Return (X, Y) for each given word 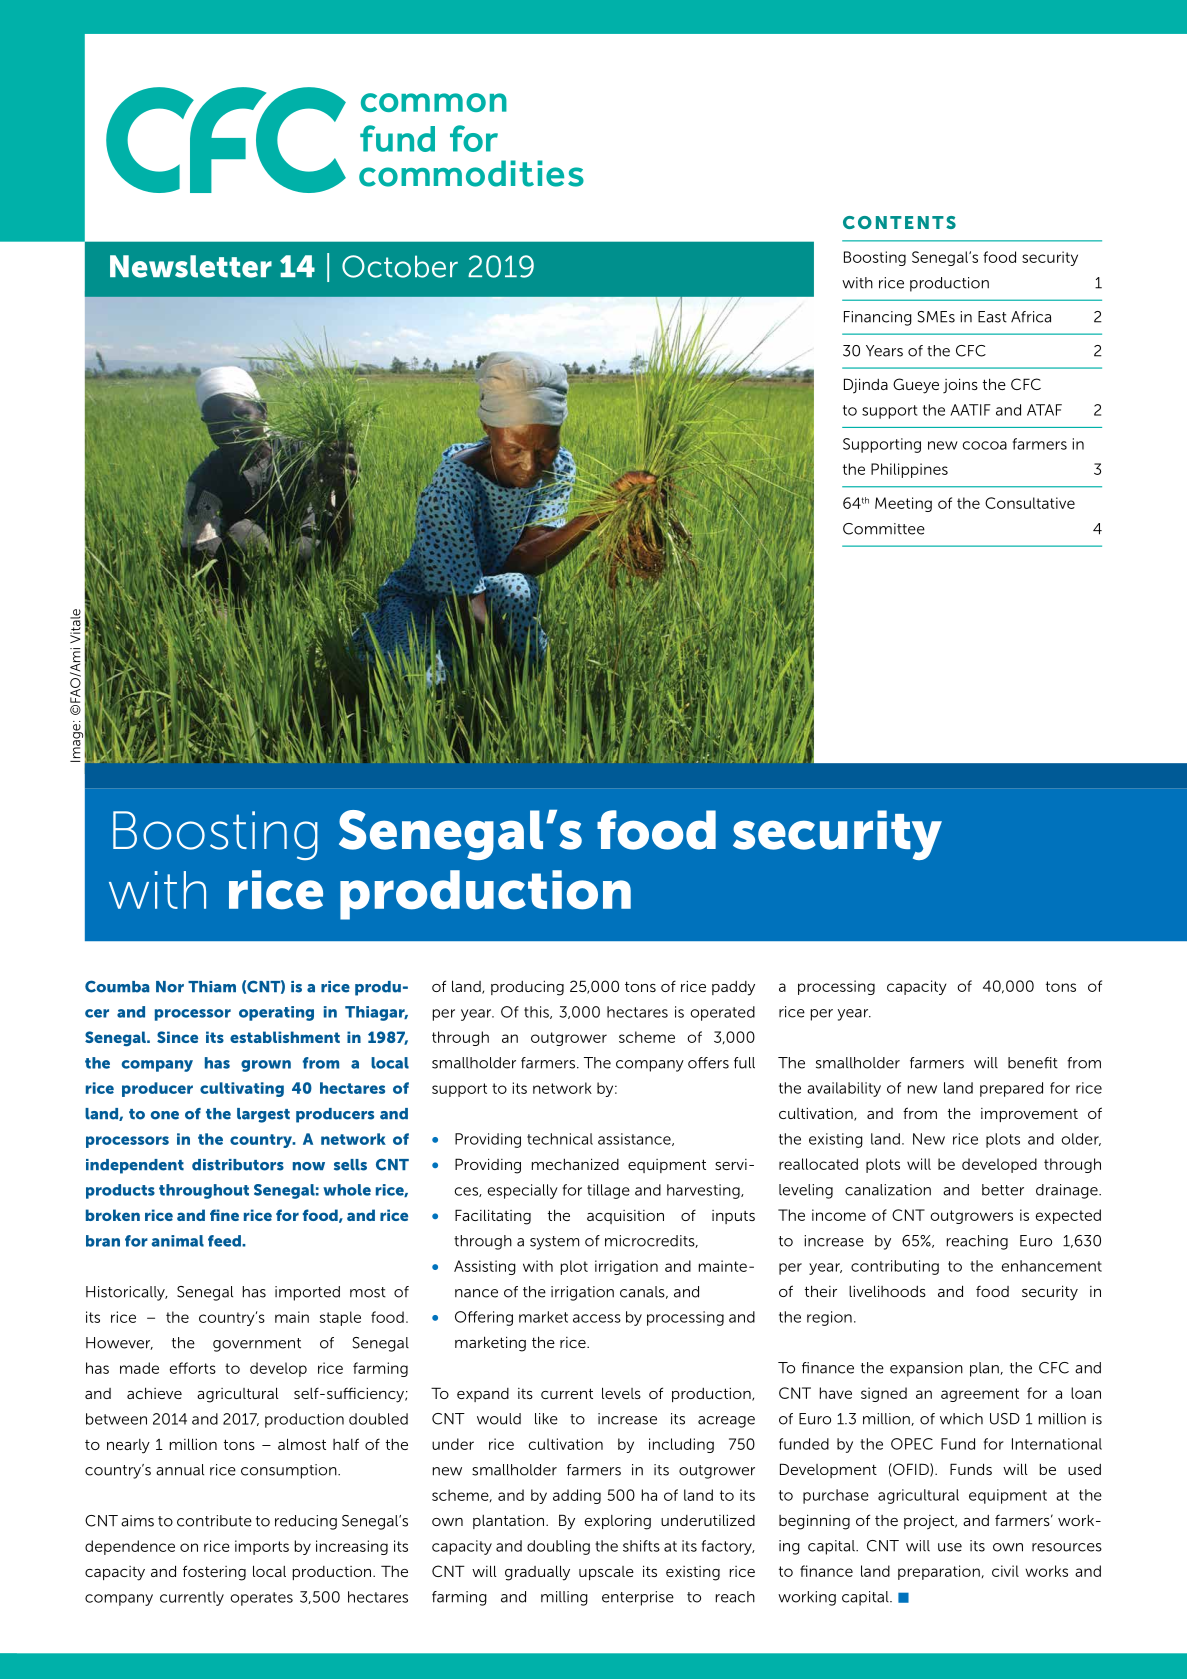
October (400, 266)
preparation (939, 1572)
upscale (606, 1573)
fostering (214, 1573)
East (992, 317)
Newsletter (191, 266)
